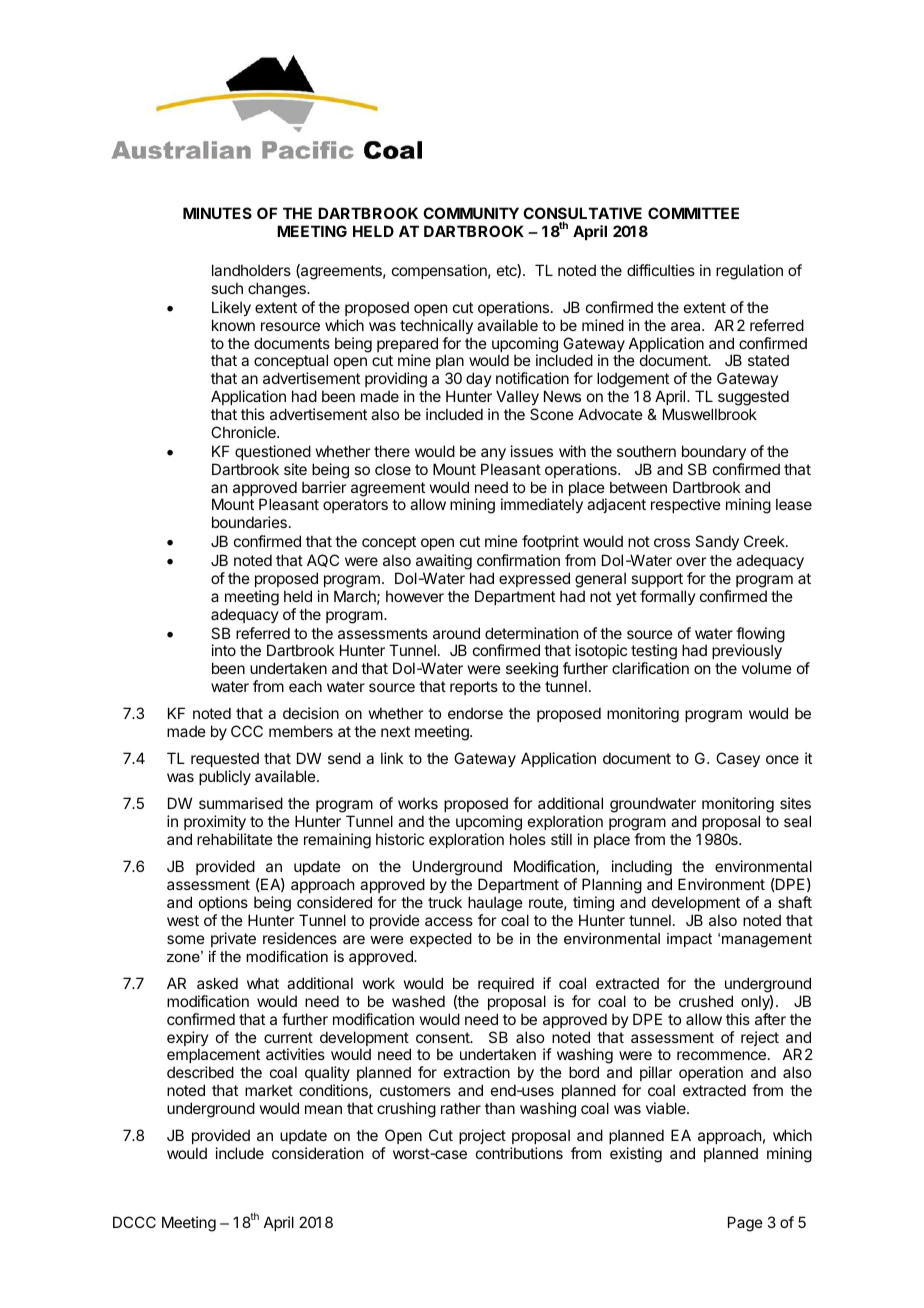 The image size is (924, 1308). I want to click on Page, so click(745, 1224).
